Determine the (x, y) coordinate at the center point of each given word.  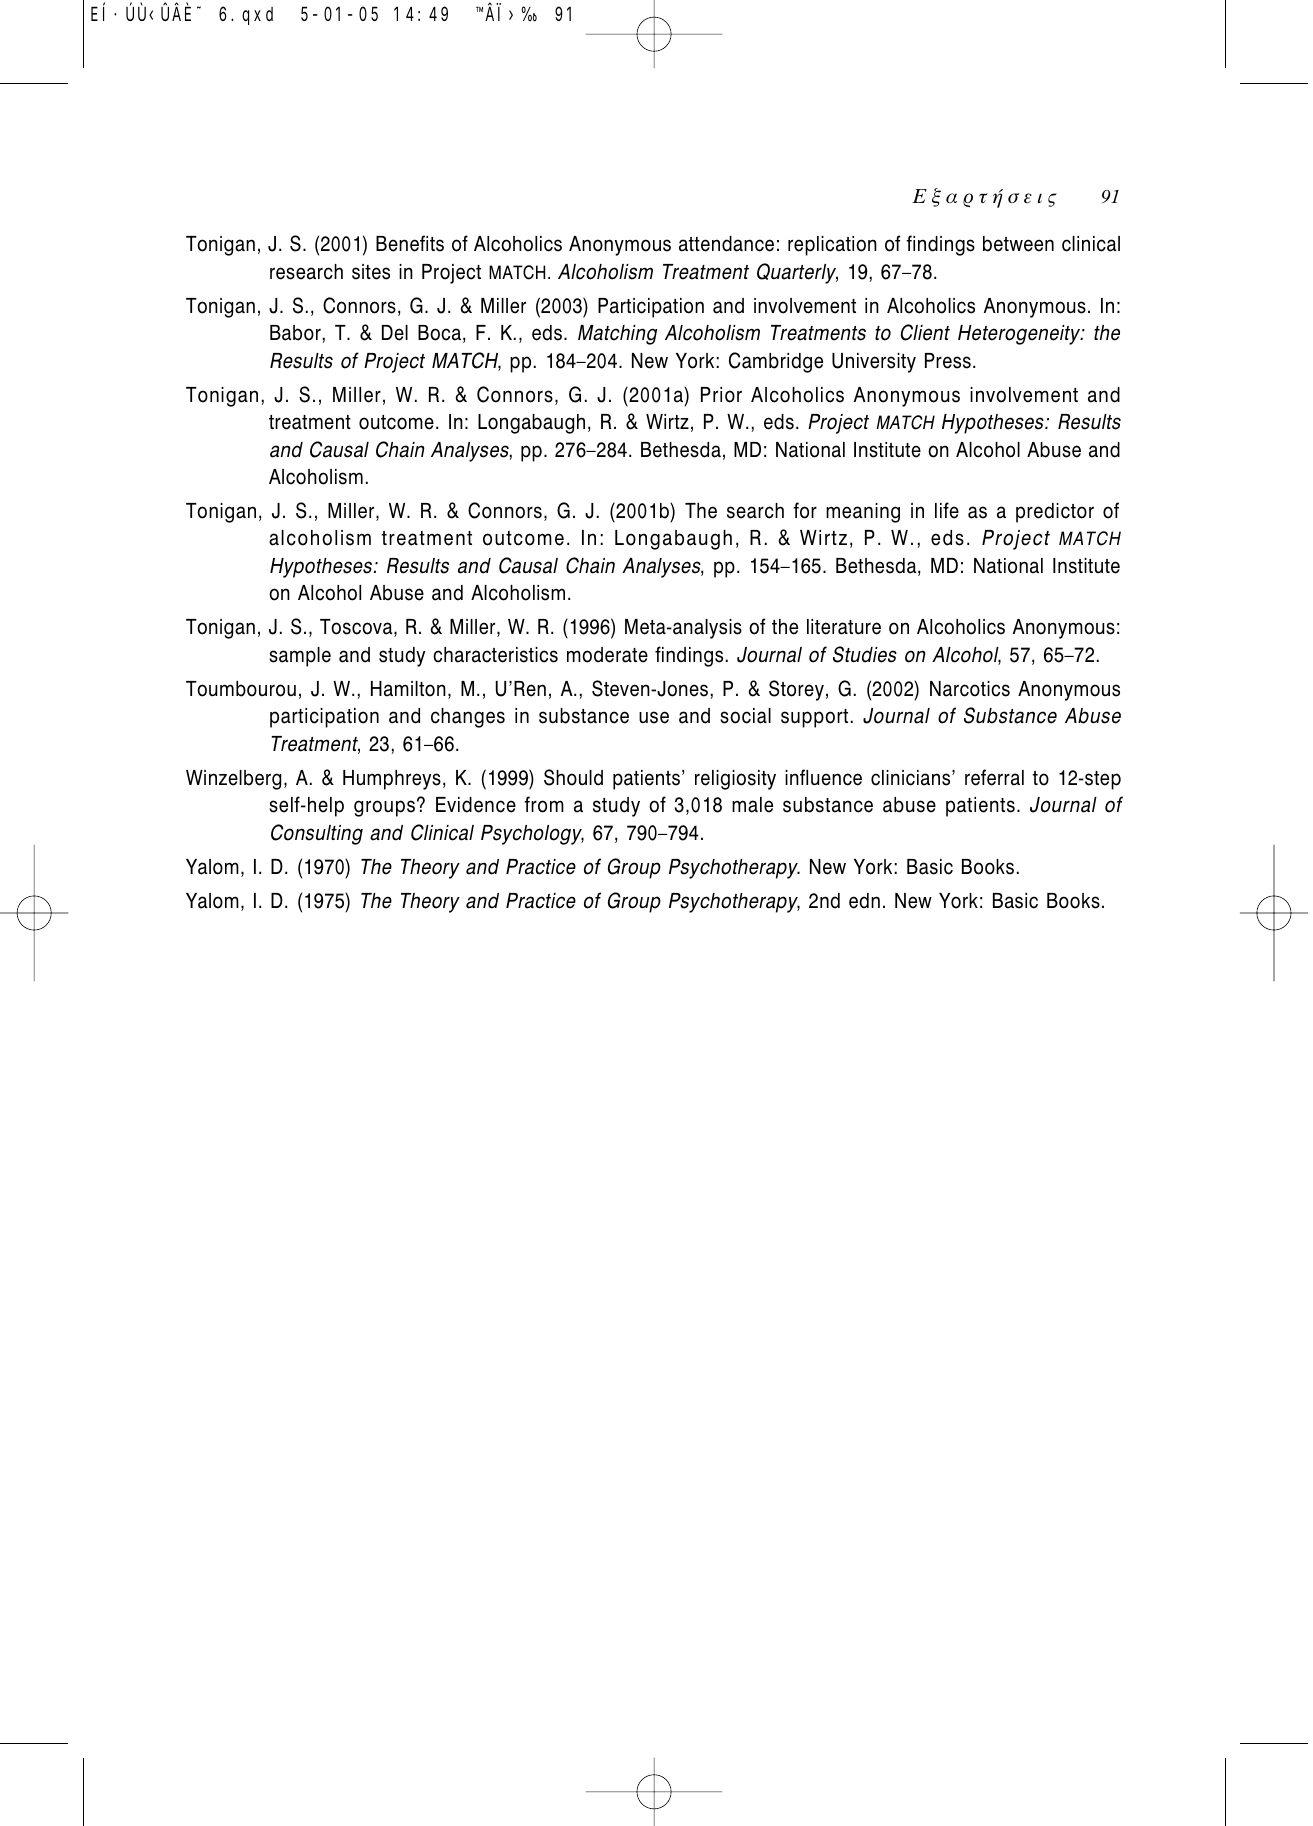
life (947, 510)
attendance (726, 244)
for (805, 510)
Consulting (317, 834)
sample (300, 657)
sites (371, 272)
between (1018, 244)
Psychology (532, 835)
